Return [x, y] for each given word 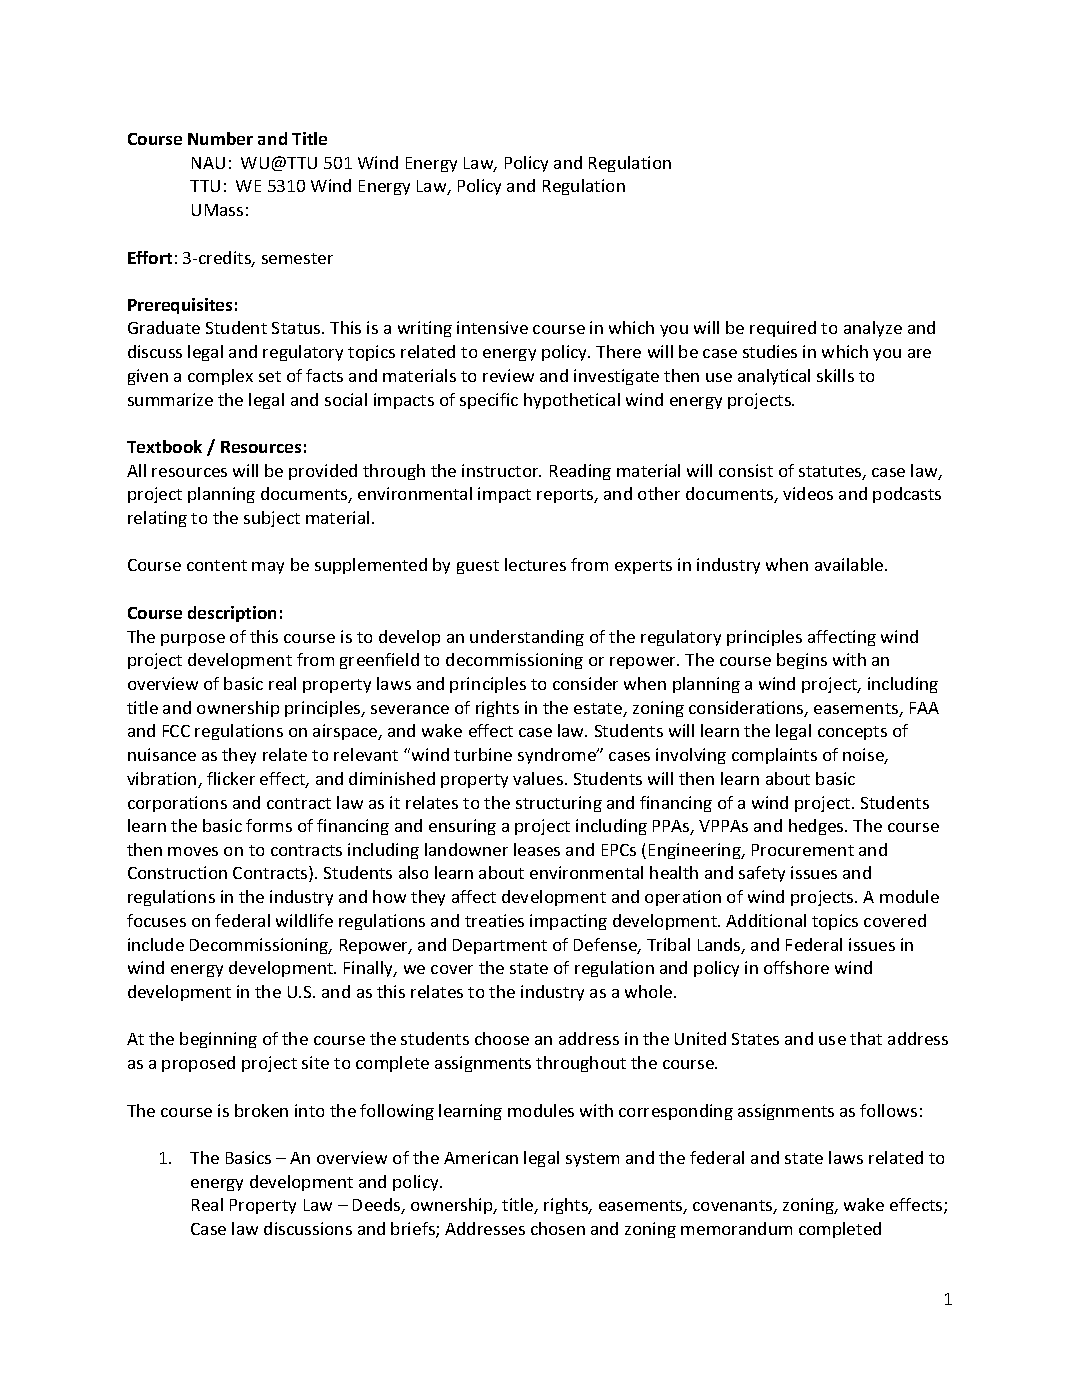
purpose [193, 640]
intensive [492, 327]
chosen [558, 1228]
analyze [873, 329]
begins [802, 661]
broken [261, 1110]
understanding [527, 638]
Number [220, 138]
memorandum [736, 1228]
